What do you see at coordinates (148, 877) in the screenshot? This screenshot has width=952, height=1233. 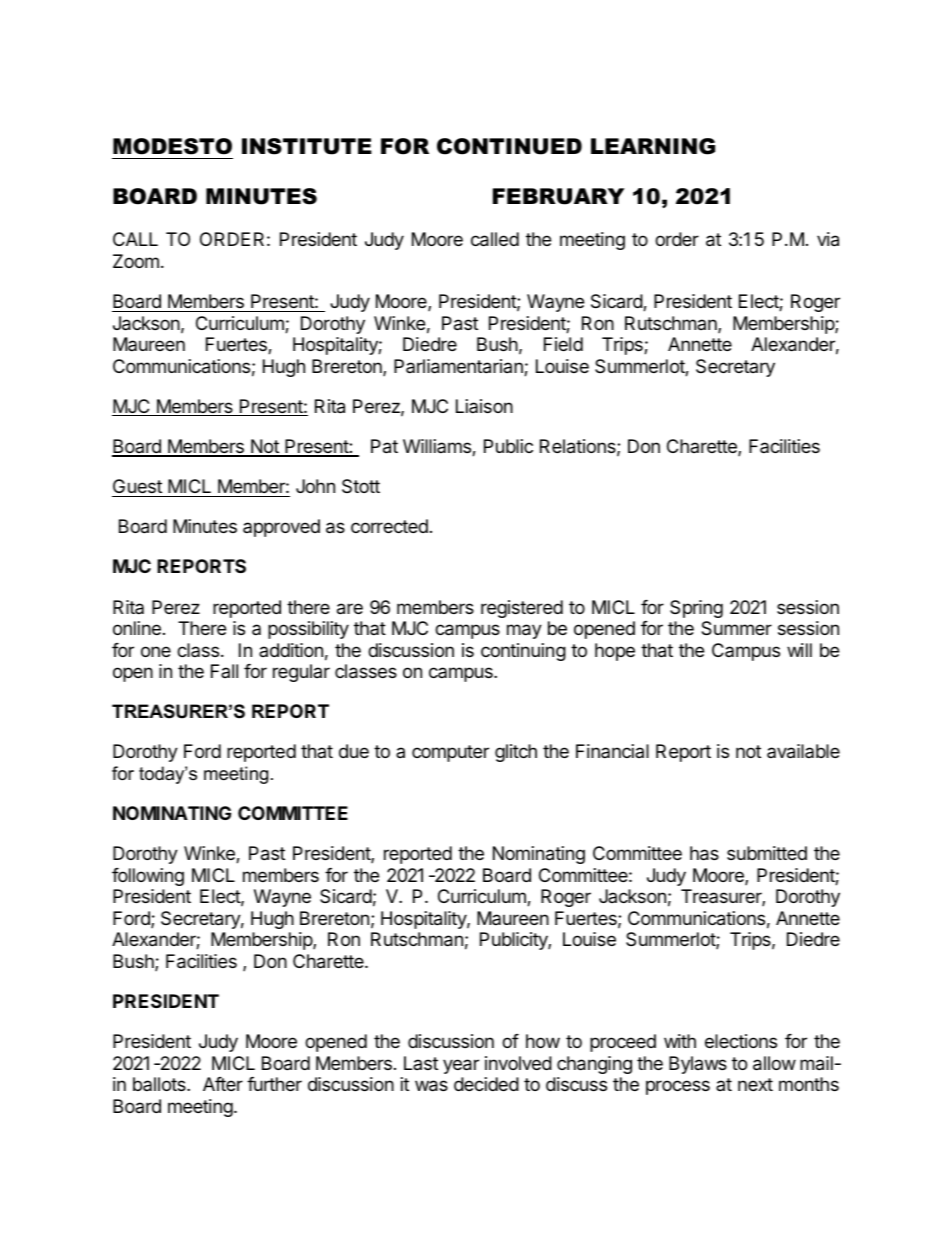 I see `following` at bounding box center [148, 877].
